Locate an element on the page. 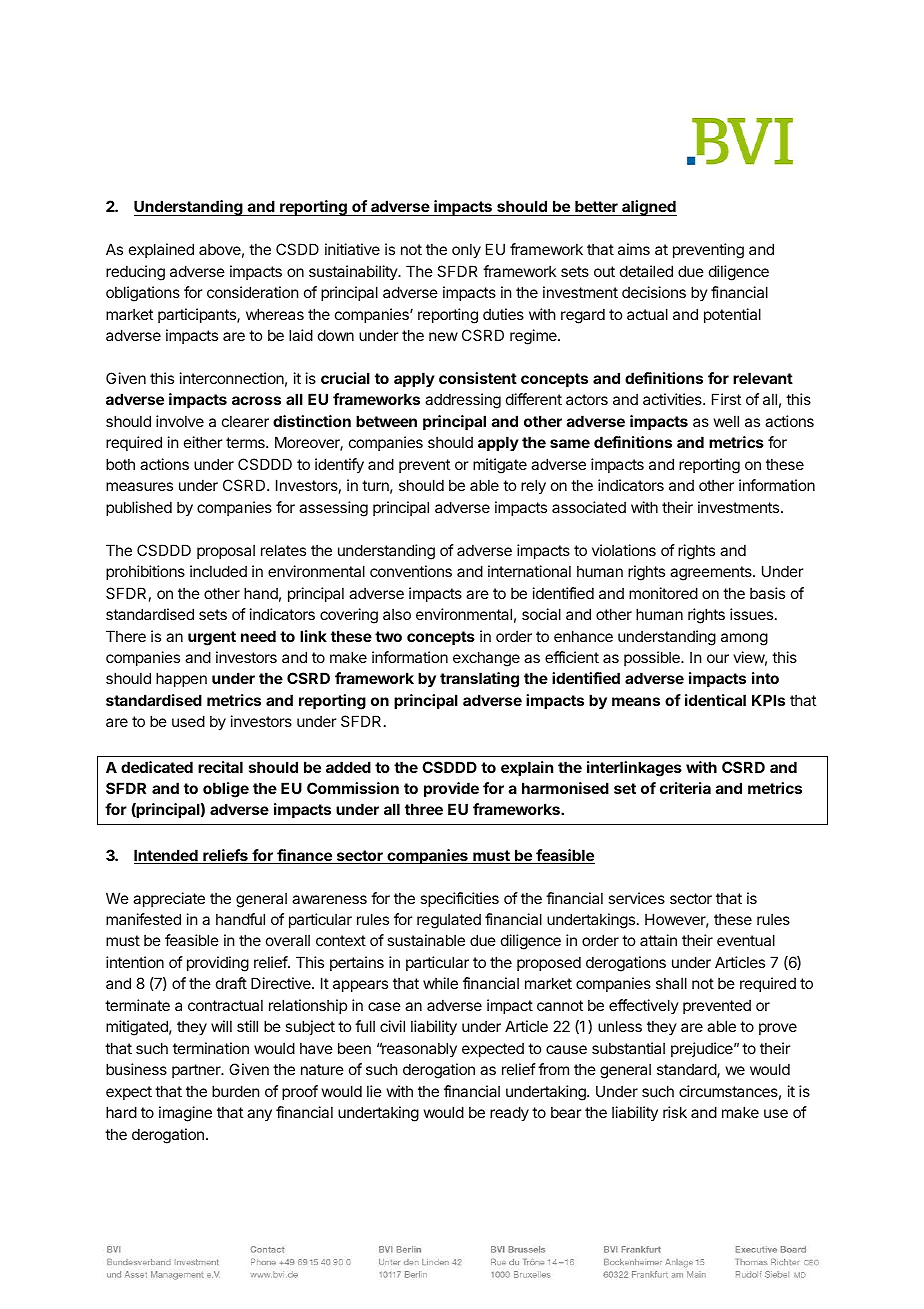 The image size is (924, 1309). only is located at coordinates (466, 250).
